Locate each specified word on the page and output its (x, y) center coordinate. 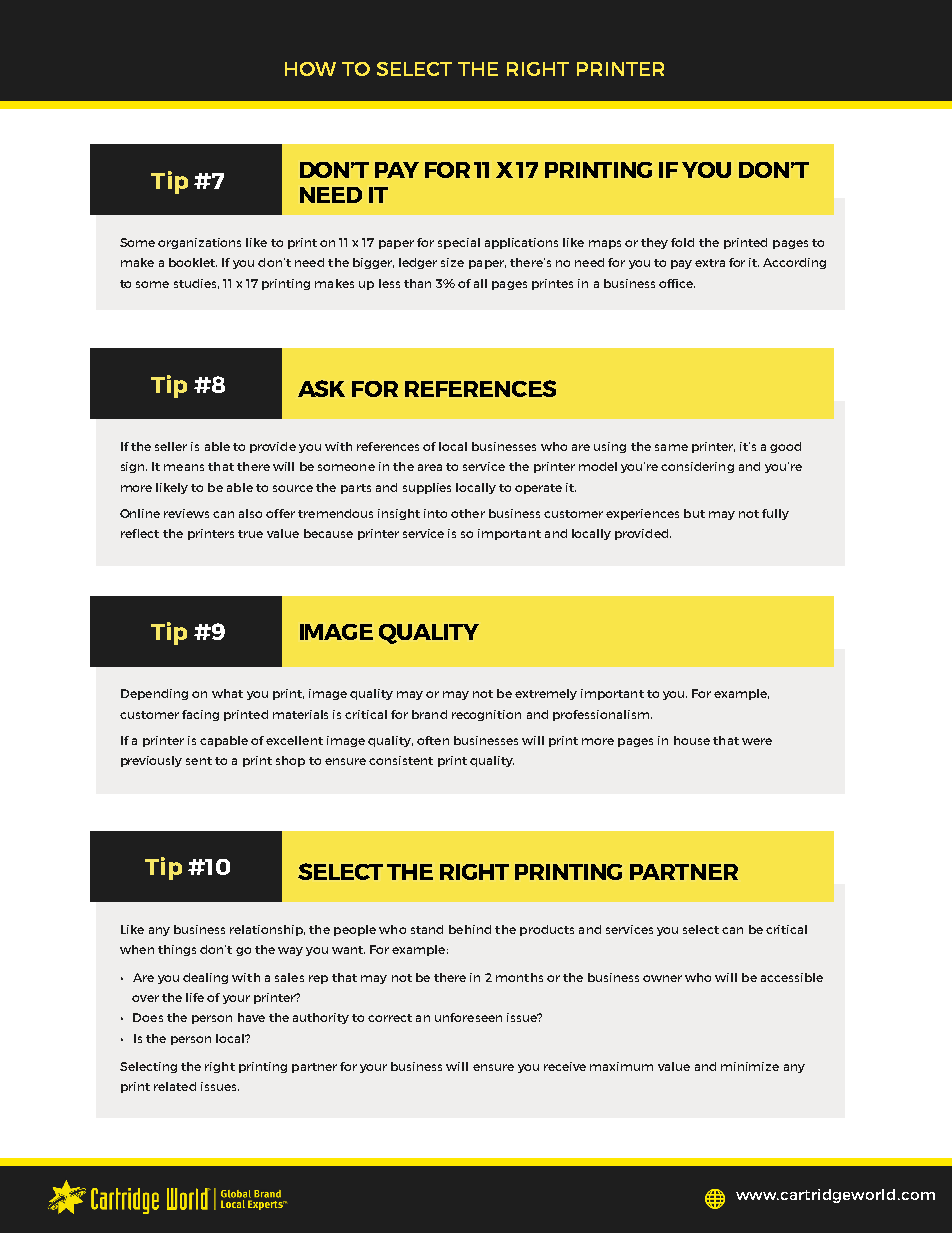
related (175, 1086)
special (459, 243)
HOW (310, 69)
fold (682, 242)
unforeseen (468, 1017)
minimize (750, 1066)
